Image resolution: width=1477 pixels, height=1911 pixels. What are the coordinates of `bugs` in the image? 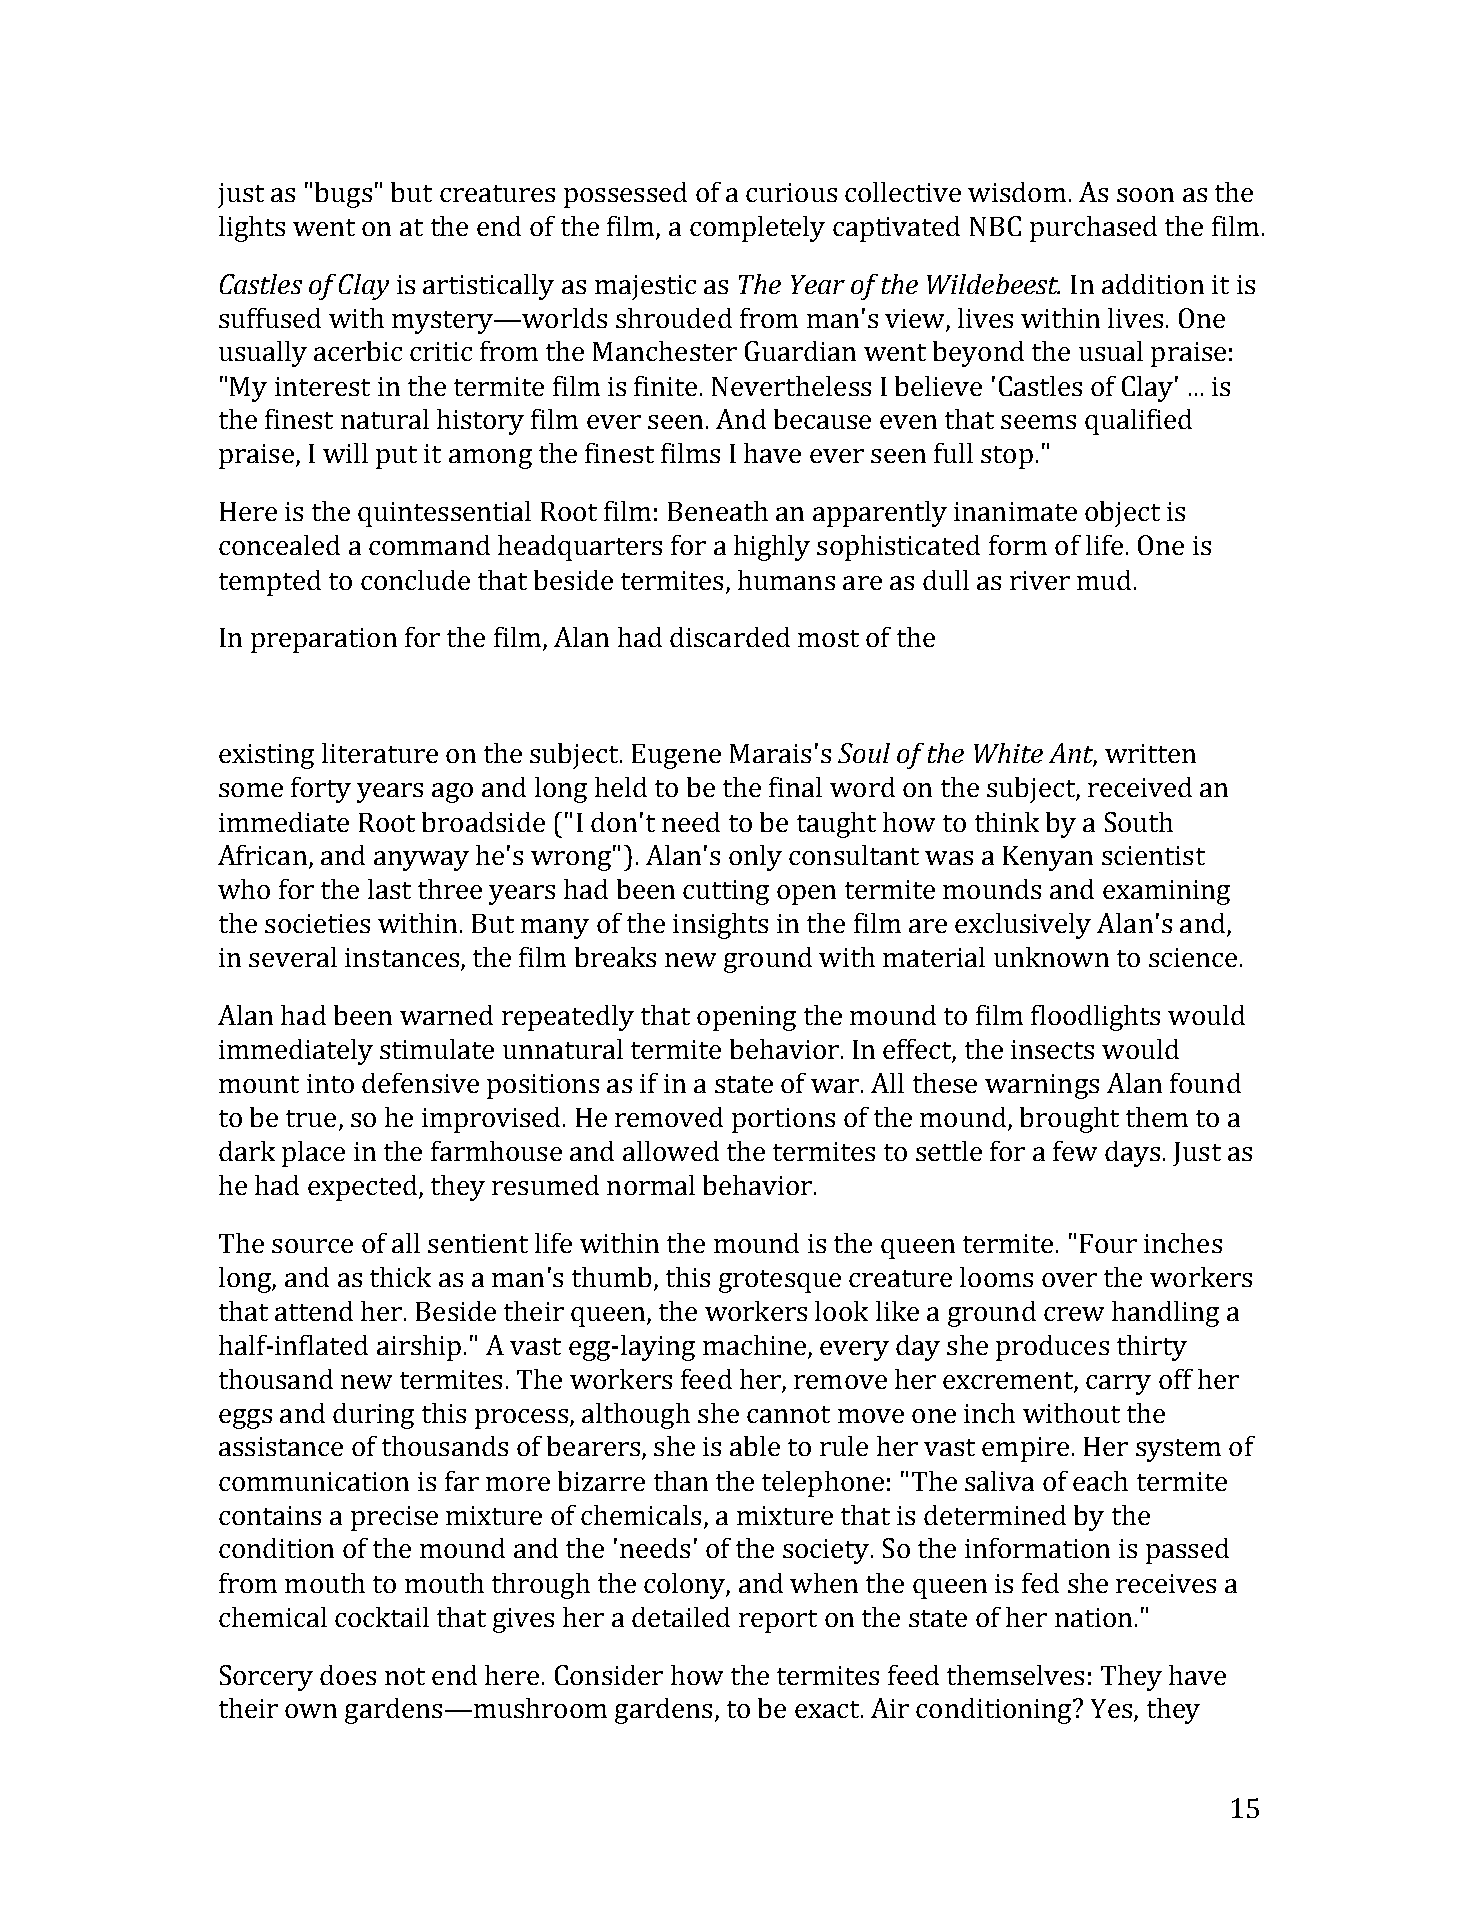 It's located at (343, 195).
